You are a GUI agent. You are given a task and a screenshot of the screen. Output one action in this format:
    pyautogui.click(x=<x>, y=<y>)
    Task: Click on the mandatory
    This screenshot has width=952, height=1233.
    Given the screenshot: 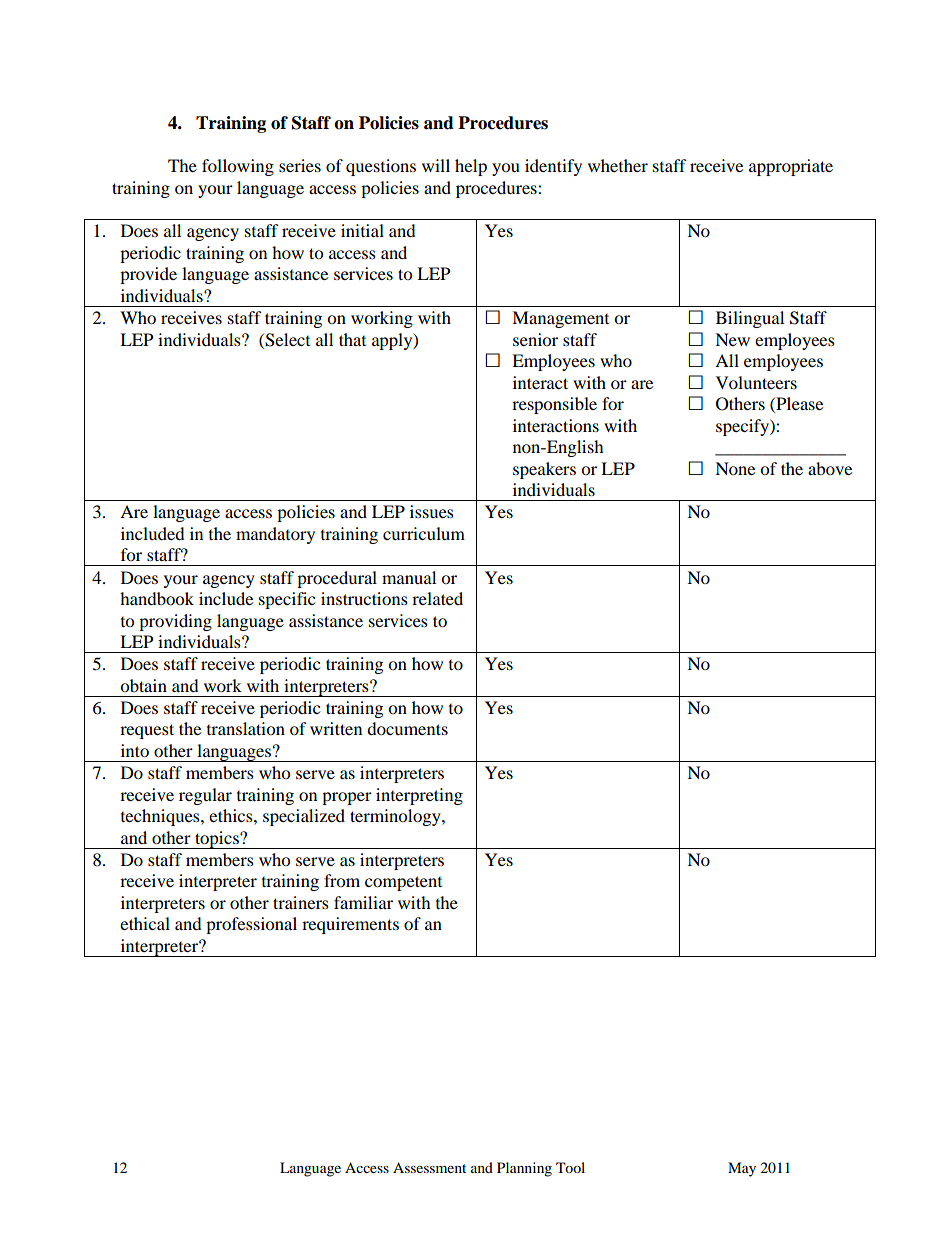 What is the action you would take?
    pyautogui.click(x=275, y=535)
